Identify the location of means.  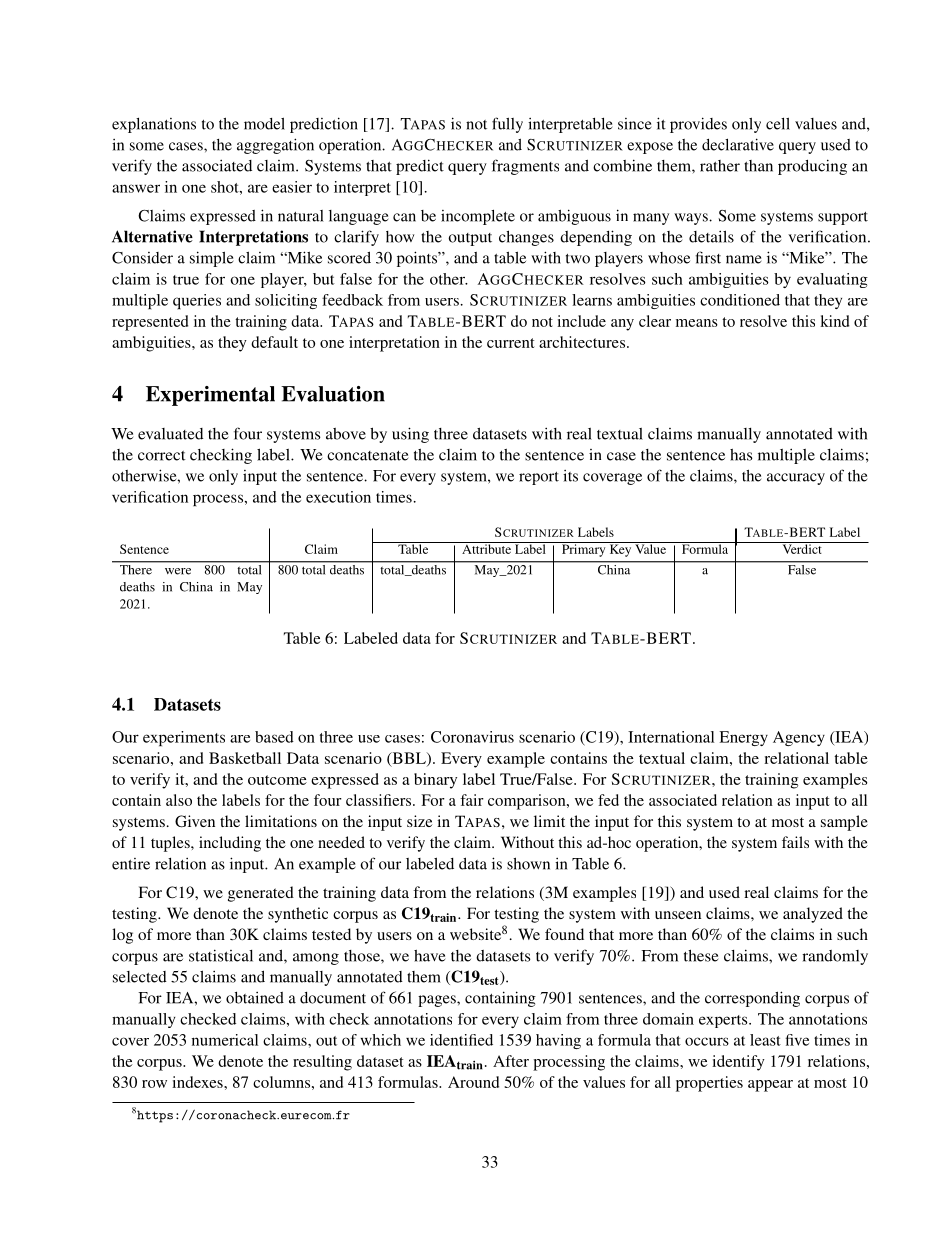
(697, 323).
